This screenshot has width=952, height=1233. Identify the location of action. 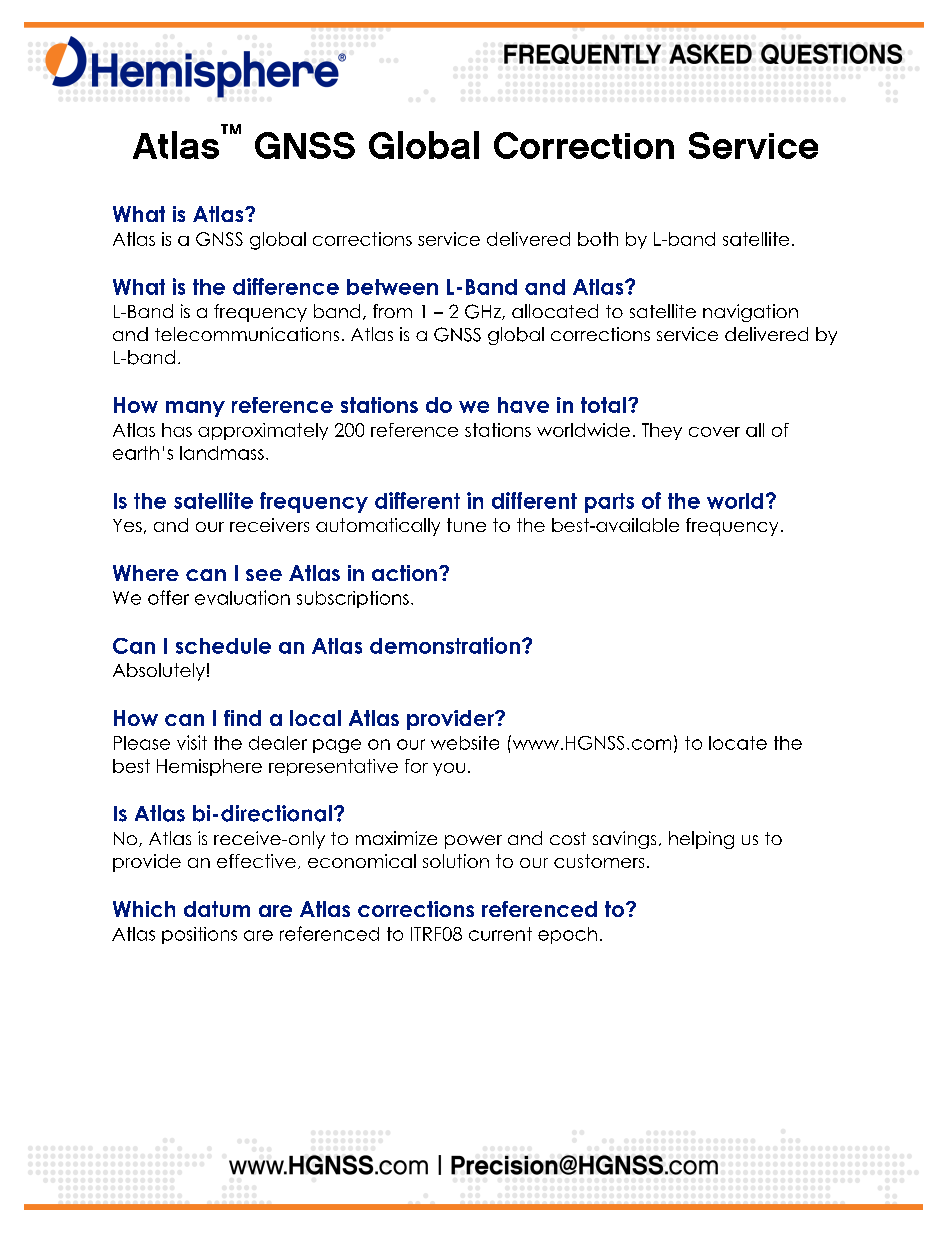
(404, 573).
